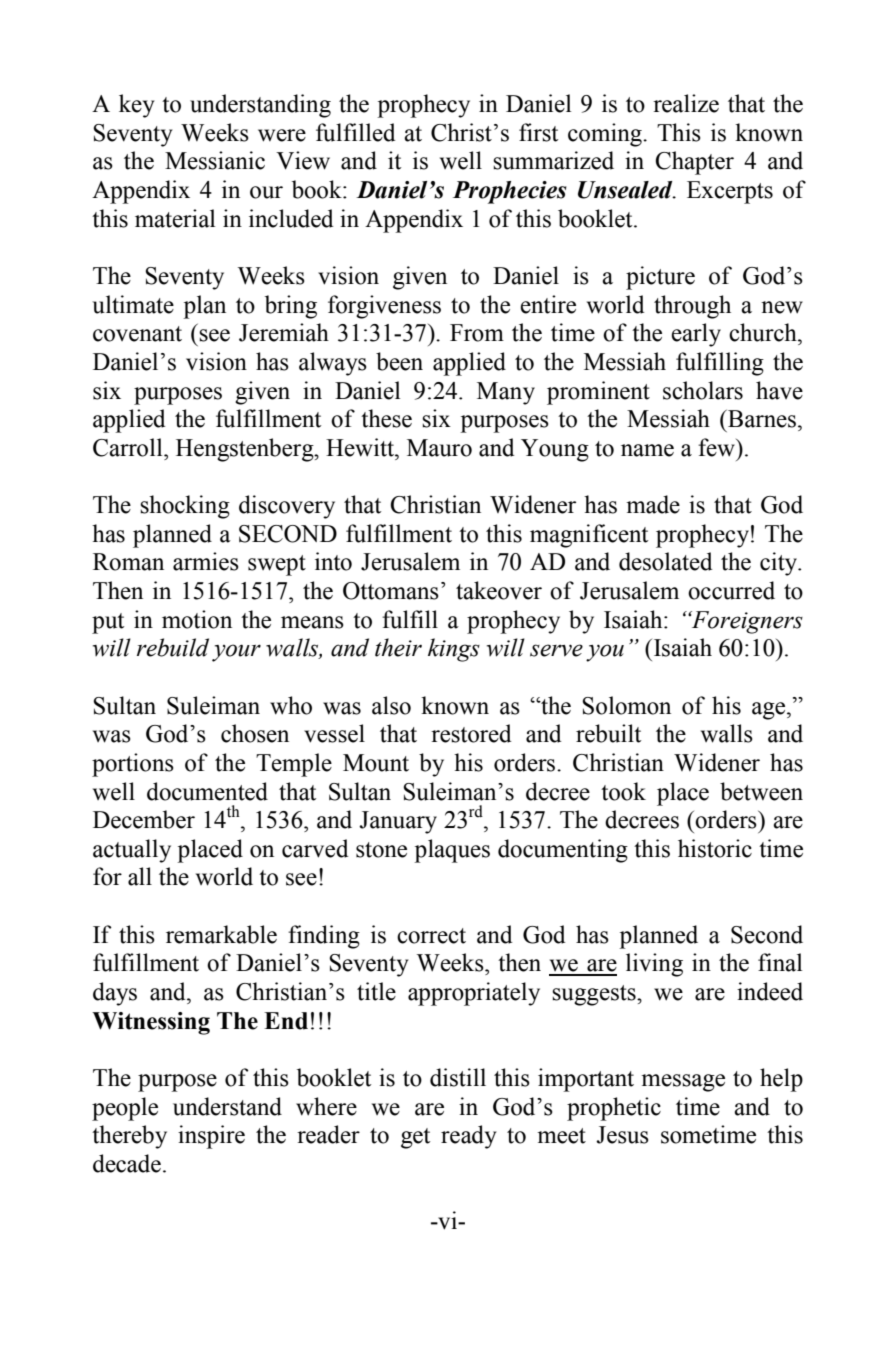 This screenshot has width=896, height=1345. Describe the element at coordinates (439, 448) in the screenshot. I see `Mauro` at that location.
